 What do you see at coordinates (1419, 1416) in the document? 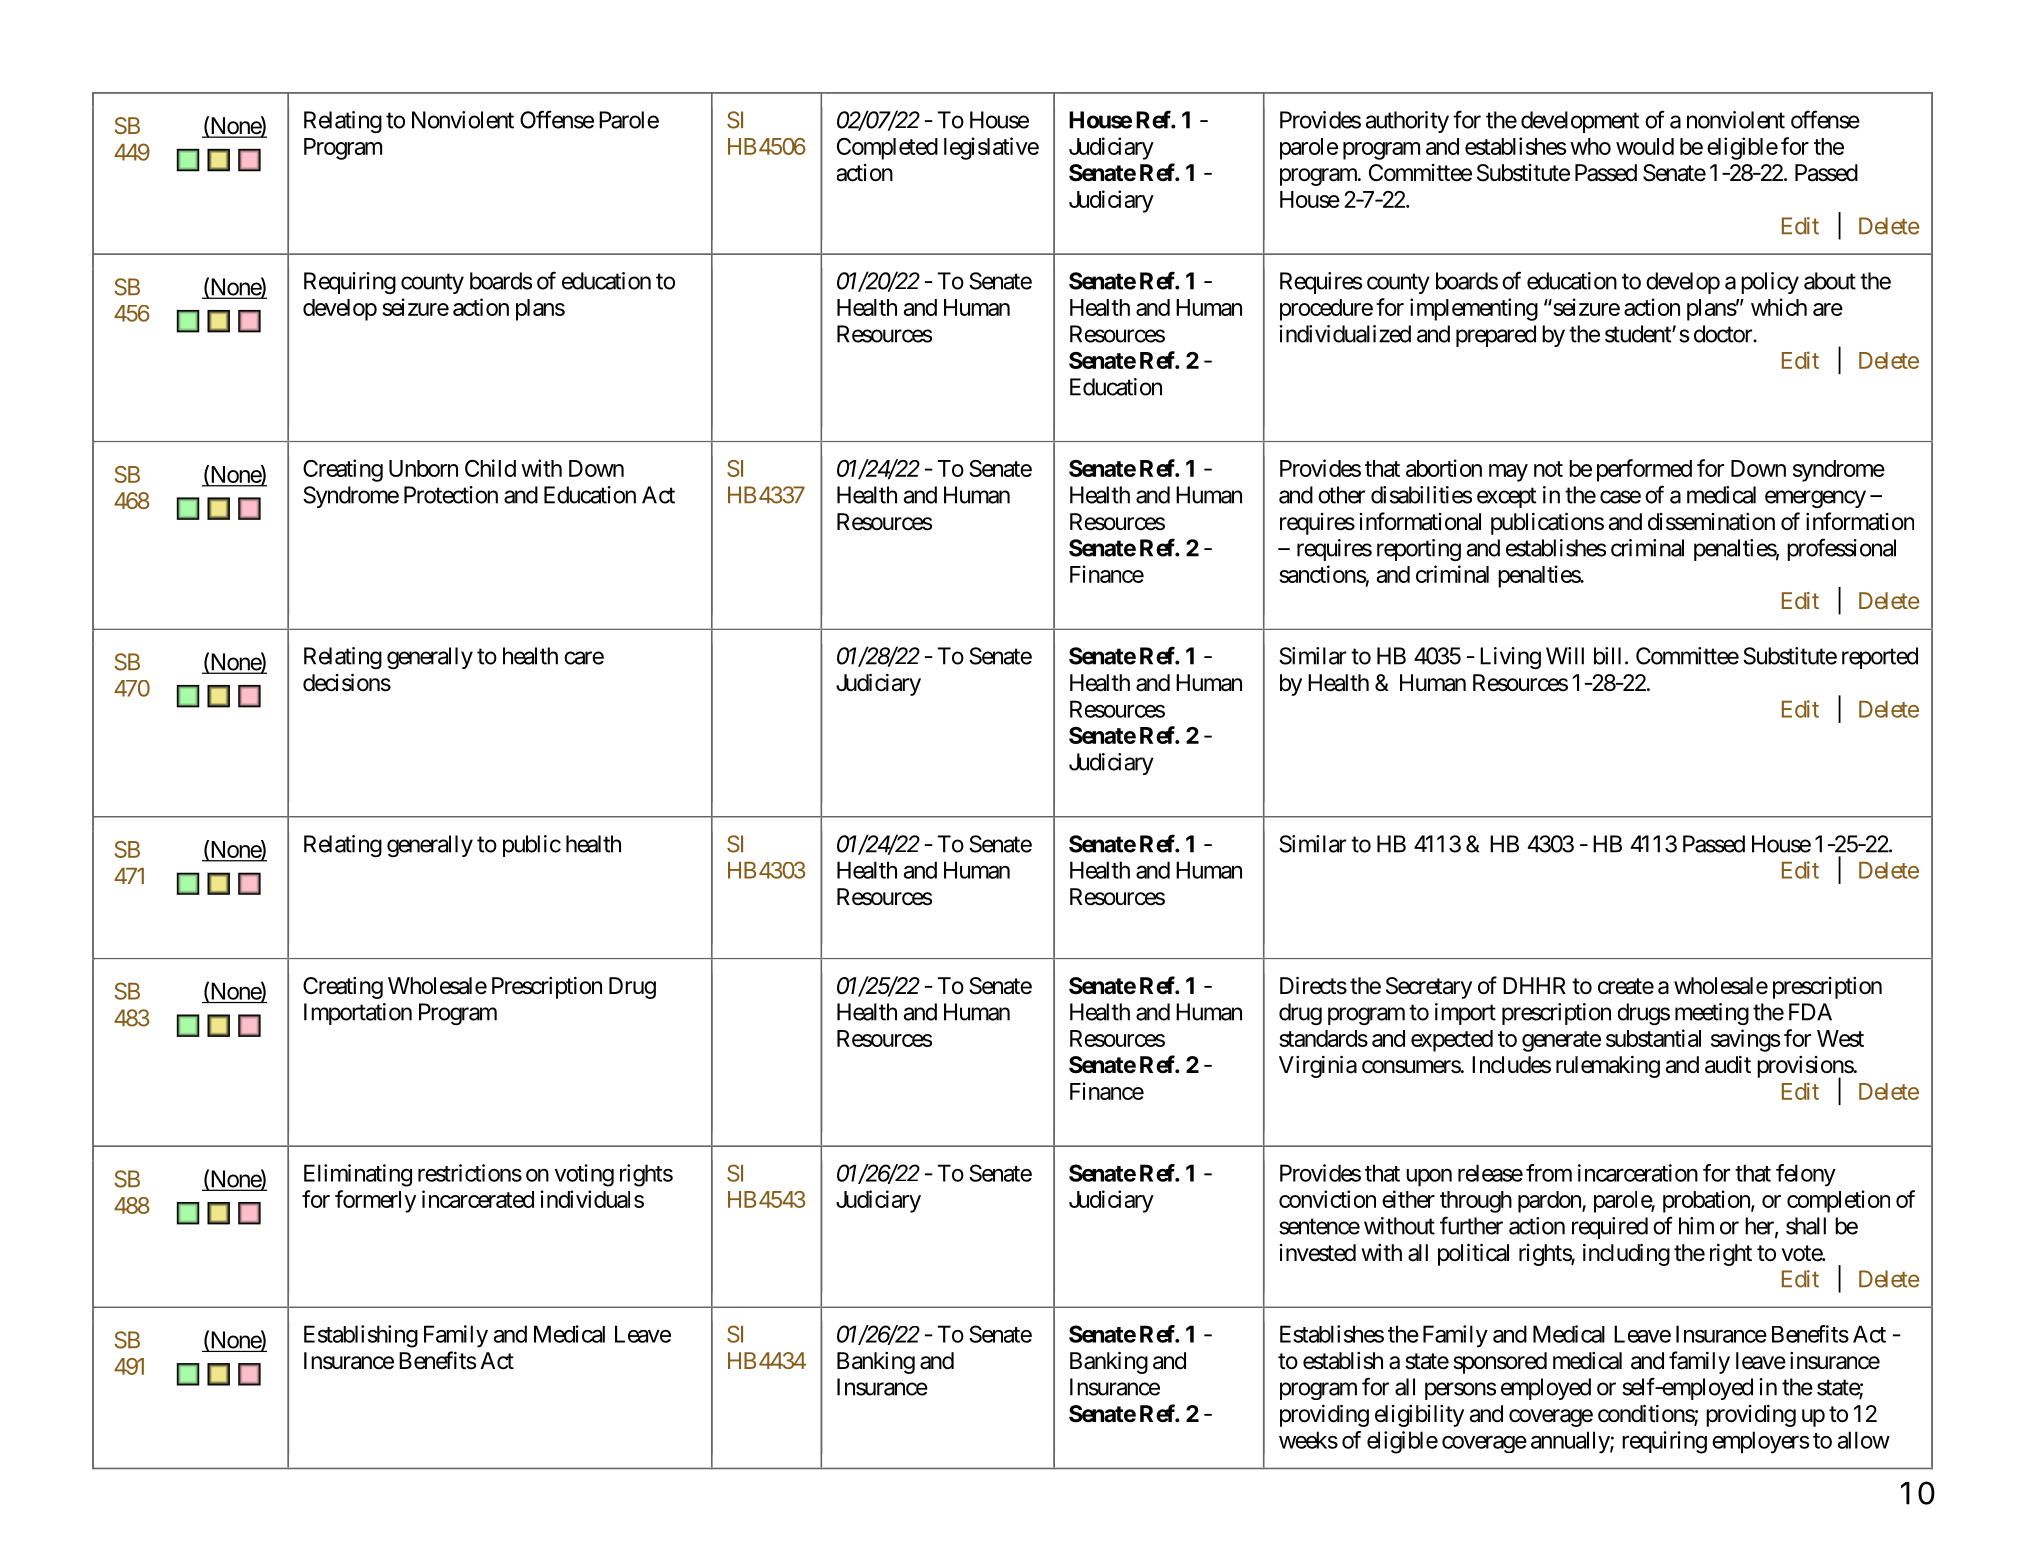
I see `eligibility` at bounding box center [1419, 1416].
